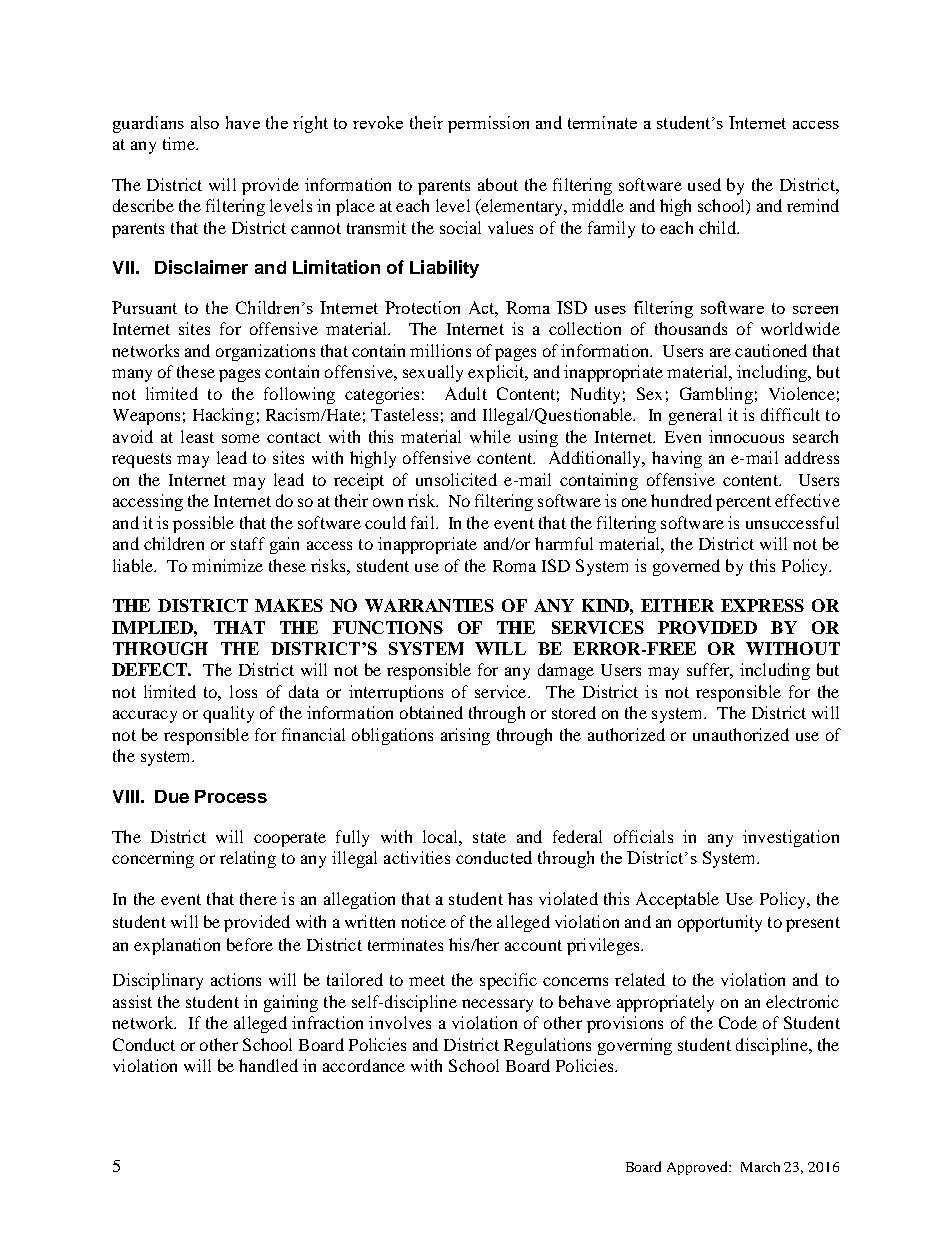 The image size is (952, 1233). I want to click on time, so click(180, 143).
